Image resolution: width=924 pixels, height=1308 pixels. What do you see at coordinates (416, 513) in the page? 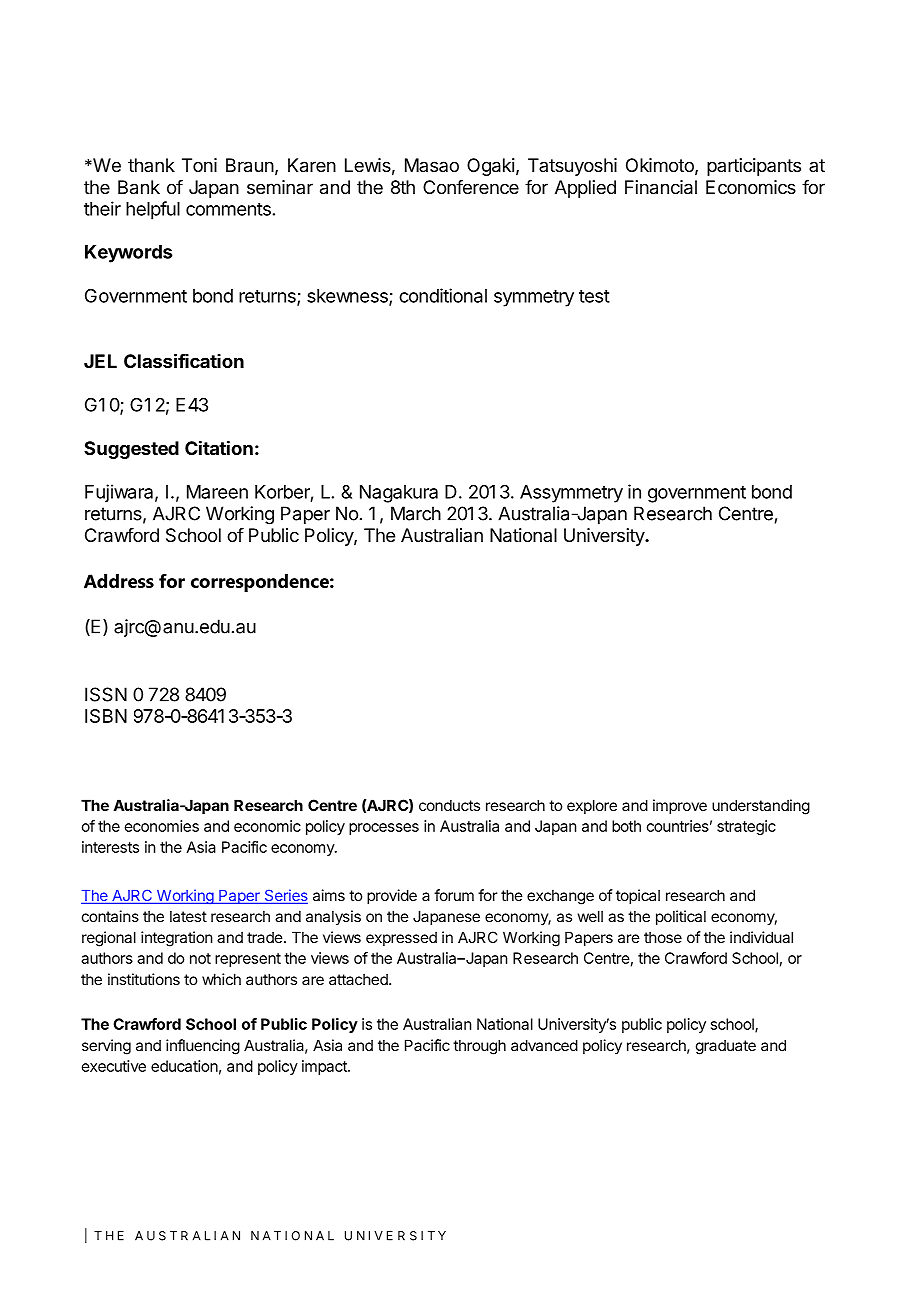
I see `March` at bounding box center [416, 513].
